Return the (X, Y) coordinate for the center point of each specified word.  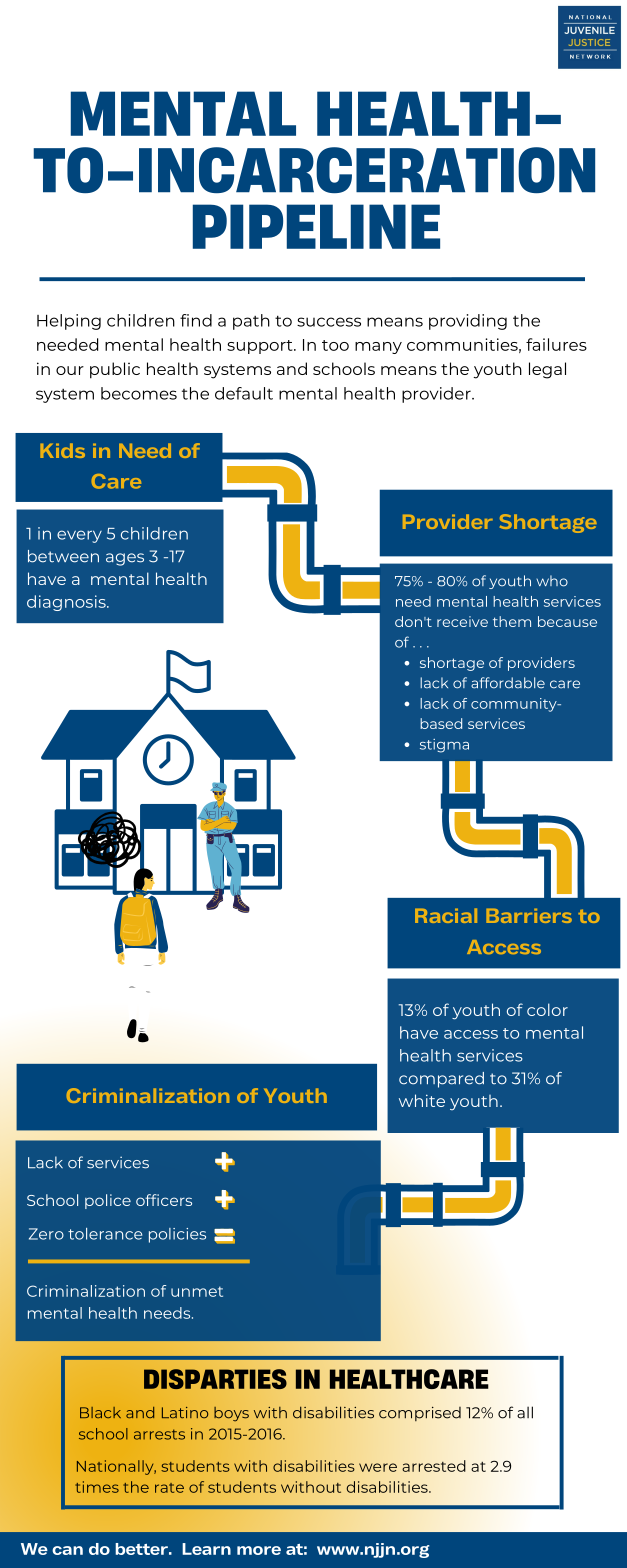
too (335, 345)
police (108, 1201)
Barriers (529, 915)
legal (547, 370)
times (97, 1487)
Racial (446, 915)
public (115, 370)
